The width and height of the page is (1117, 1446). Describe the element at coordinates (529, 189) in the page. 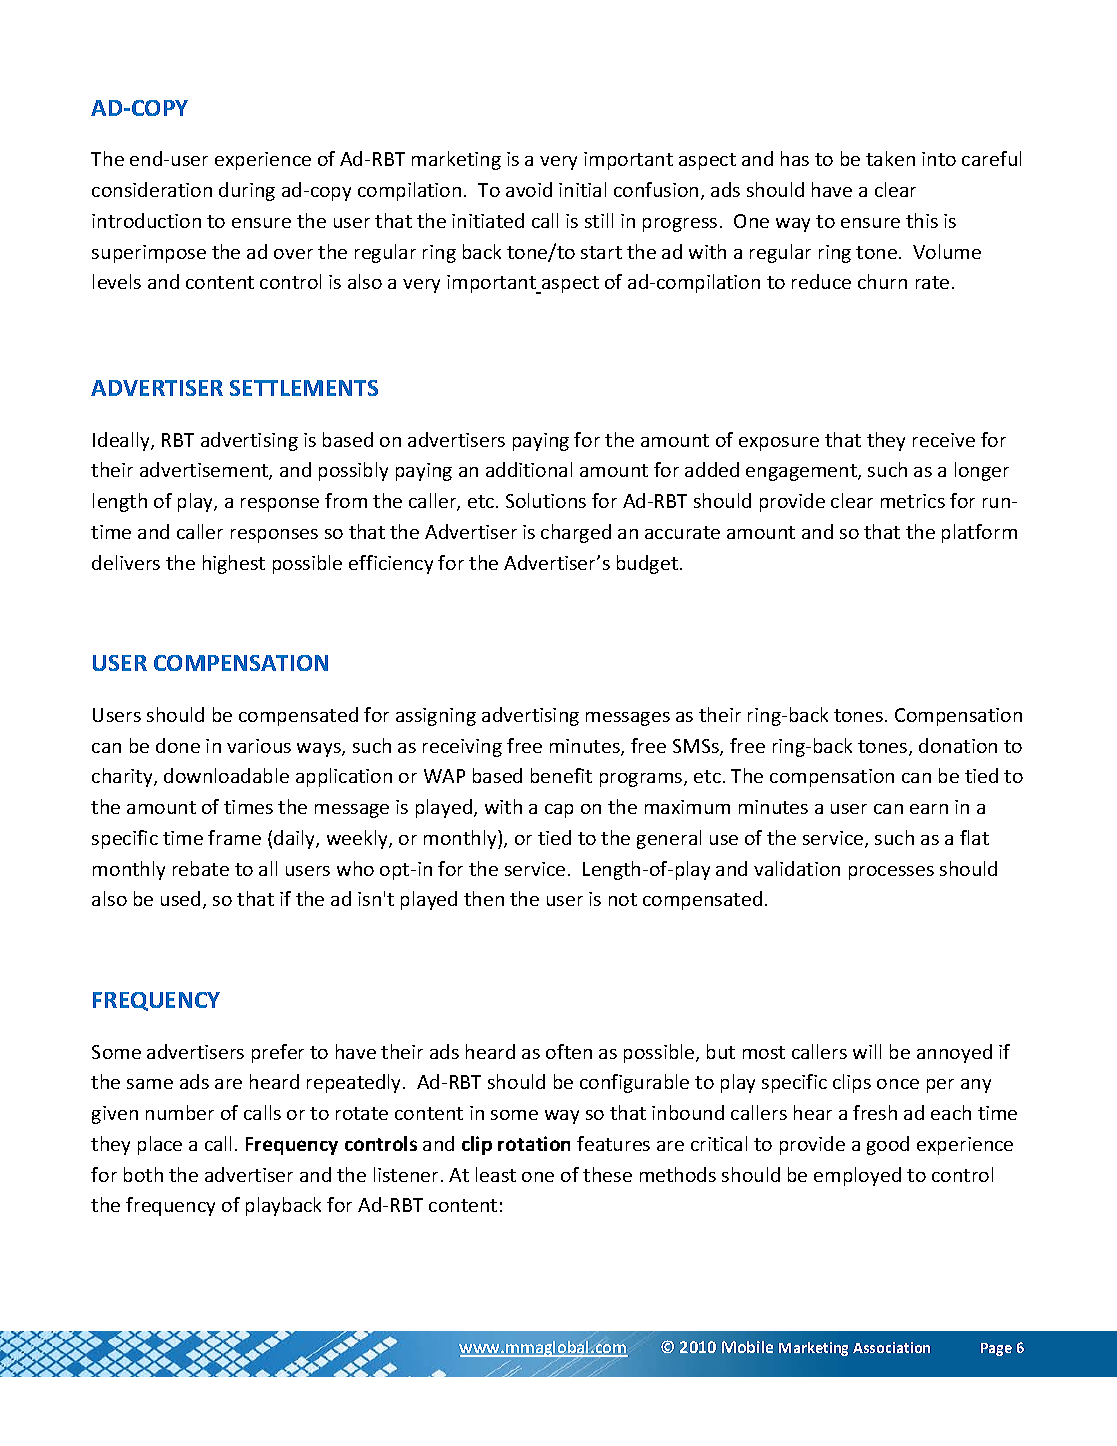

I see `avoid` at that location.
